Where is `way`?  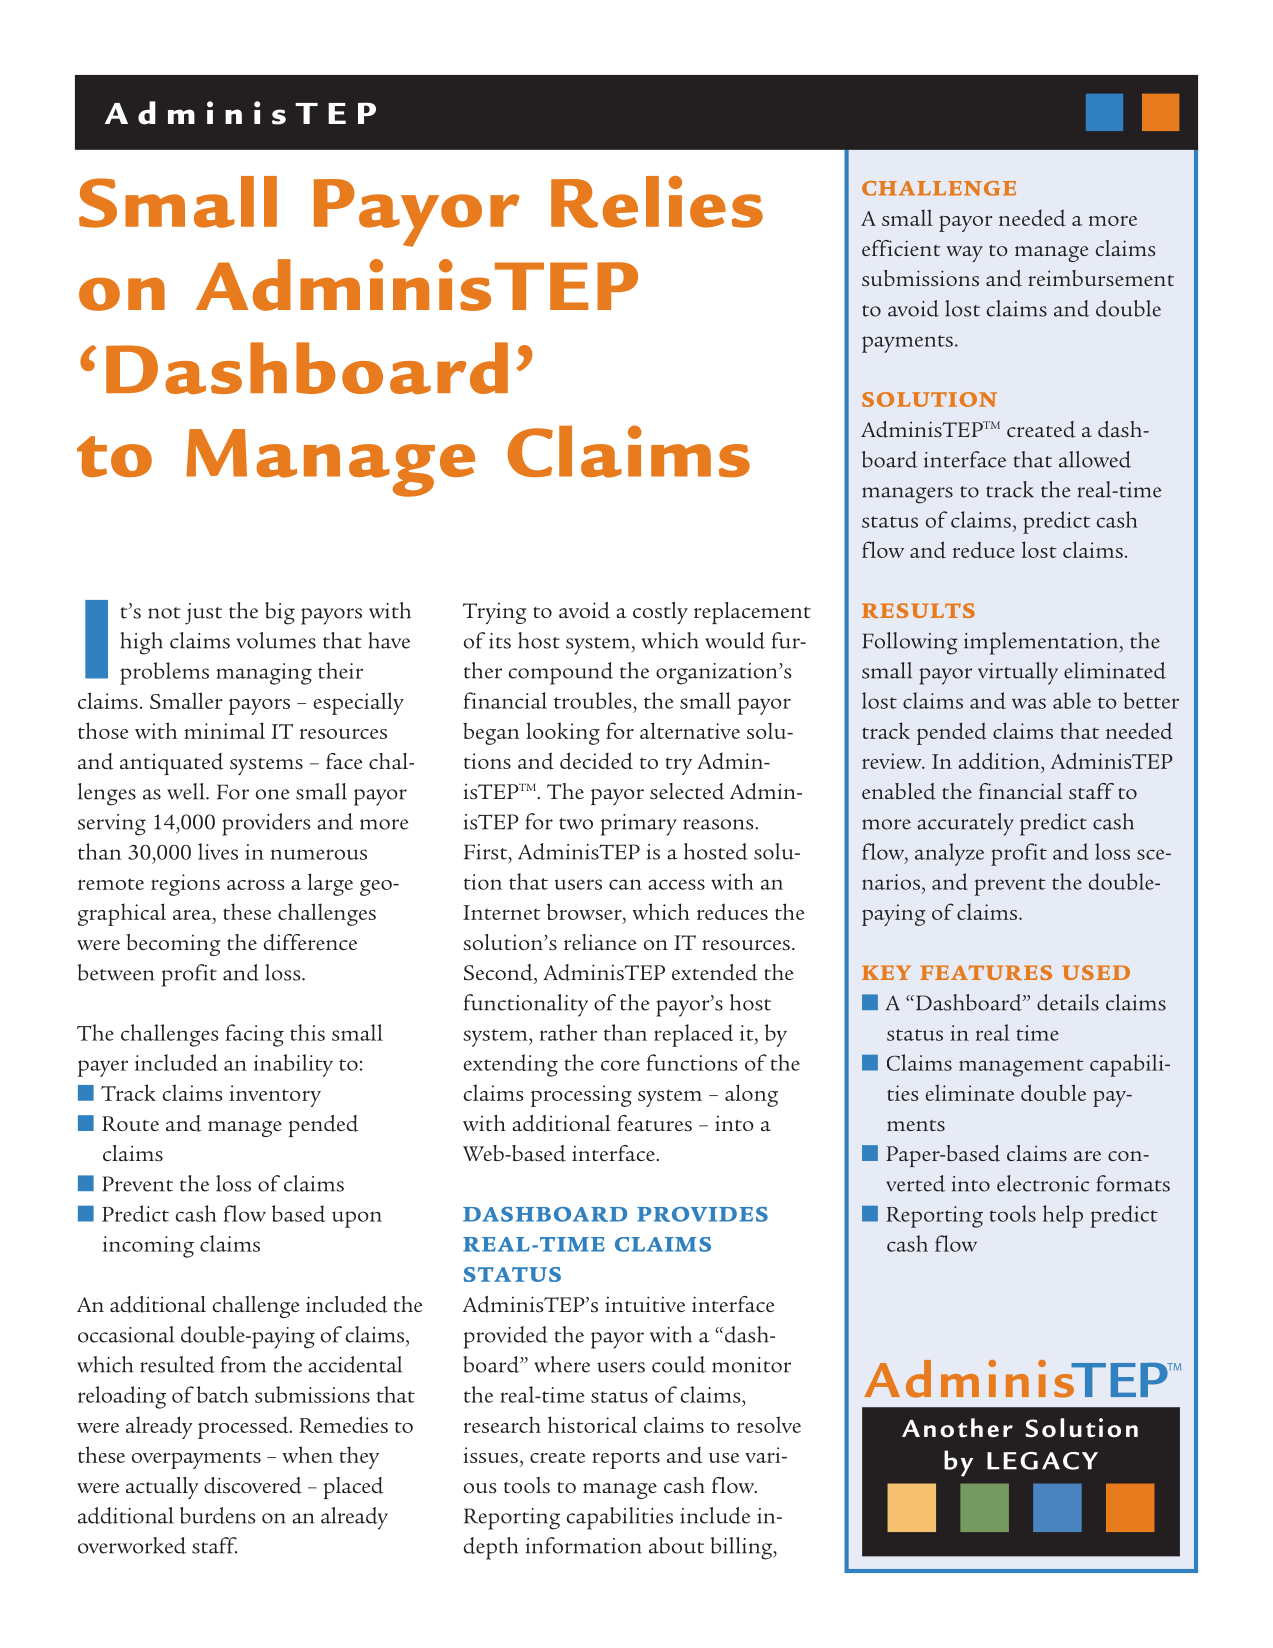 way is located at coordinates (965, 254).
